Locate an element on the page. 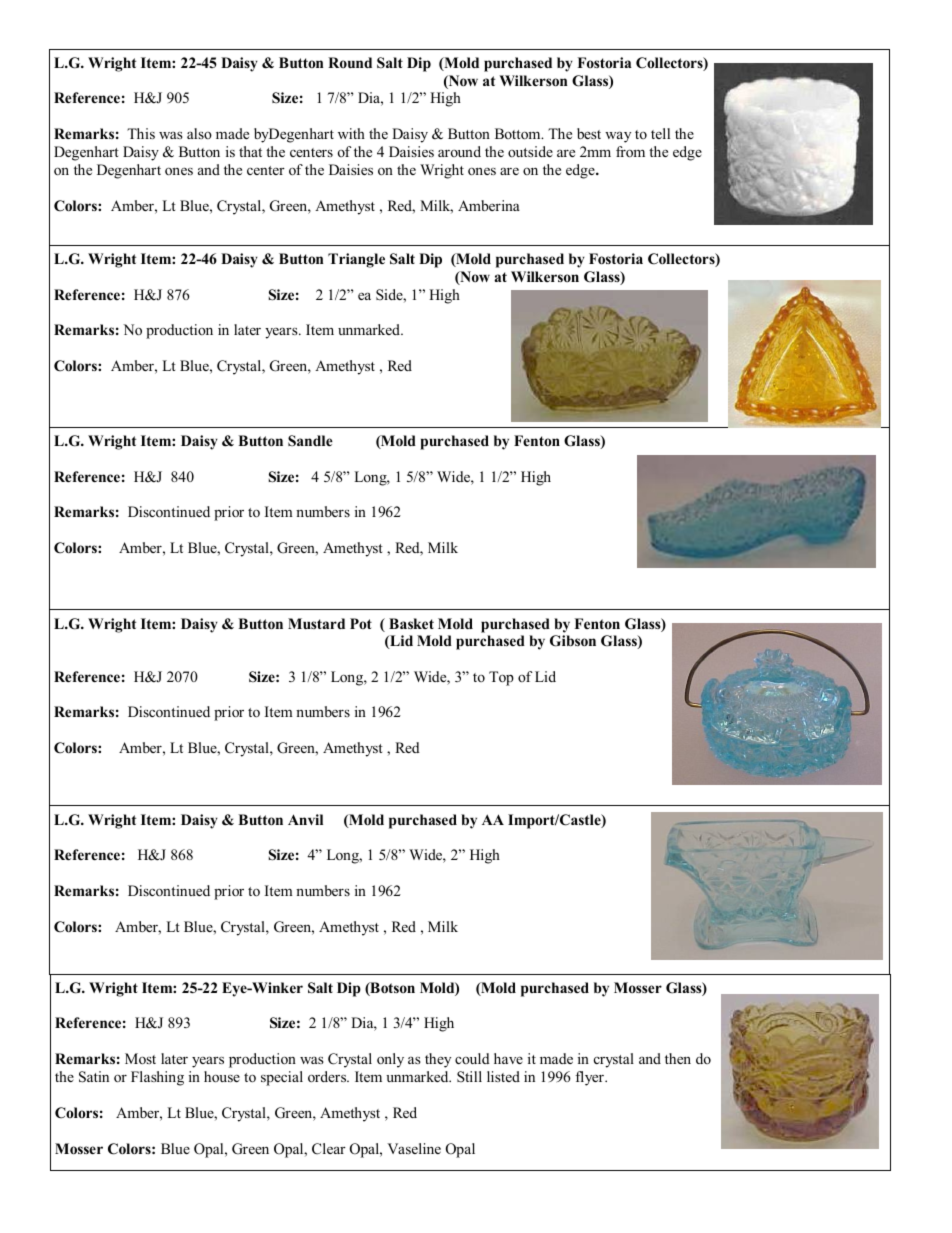  Pot is located at coordinates (361, 623).
